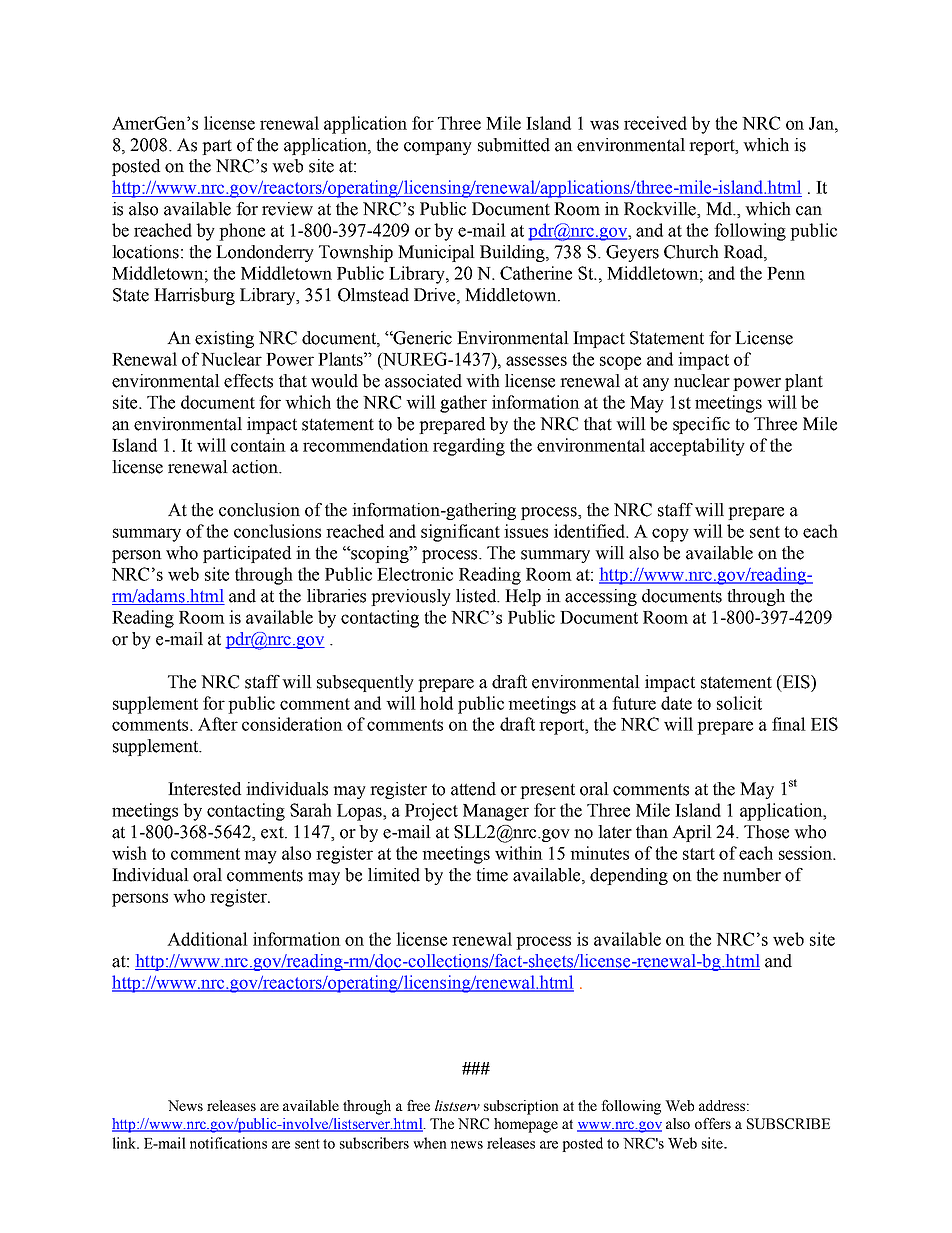 The height and width of the image is (1233, 952). I want to click on regarding, so click(469, 447).
